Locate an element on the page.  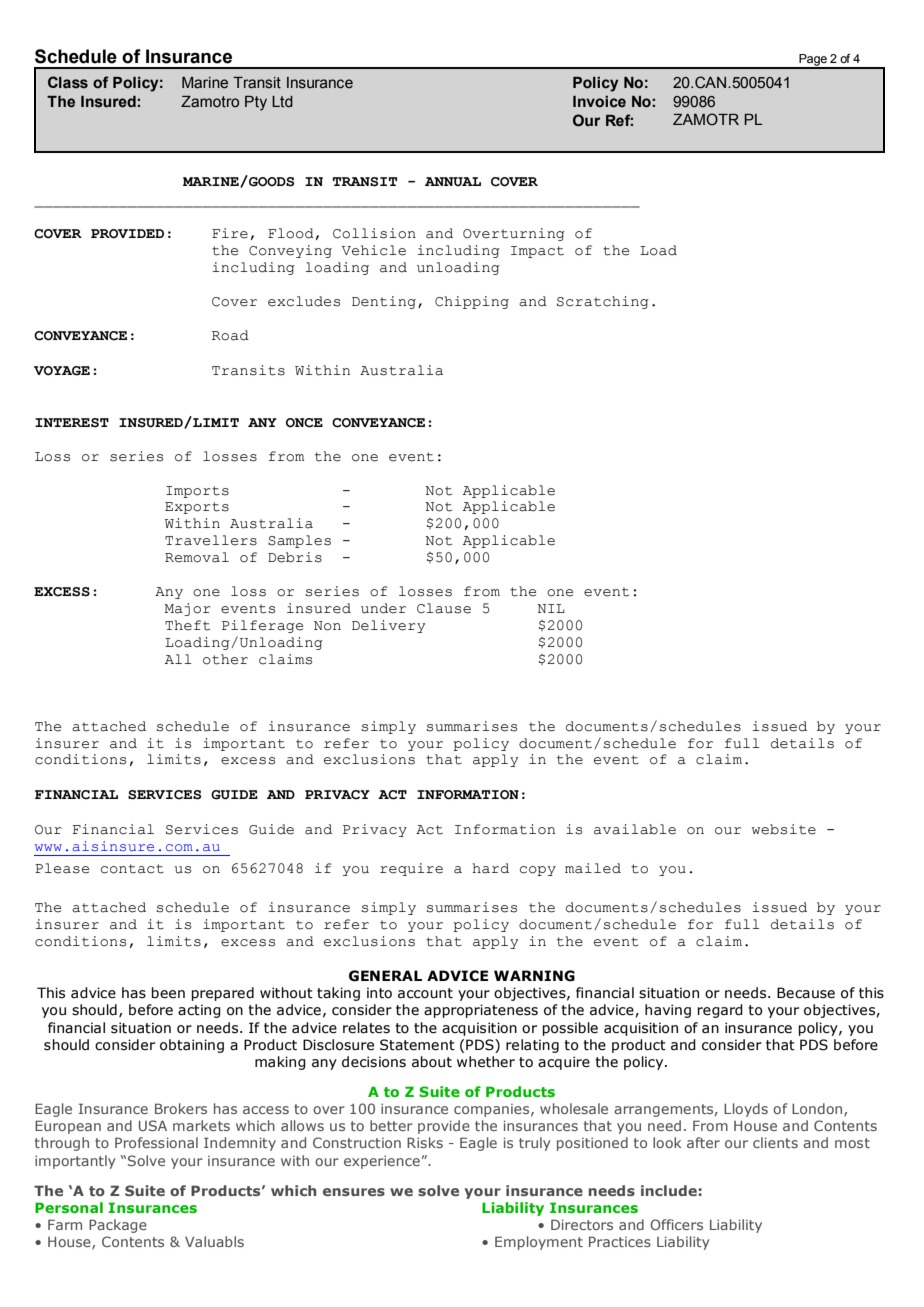
NIL is located at coordinates (551, 608).
